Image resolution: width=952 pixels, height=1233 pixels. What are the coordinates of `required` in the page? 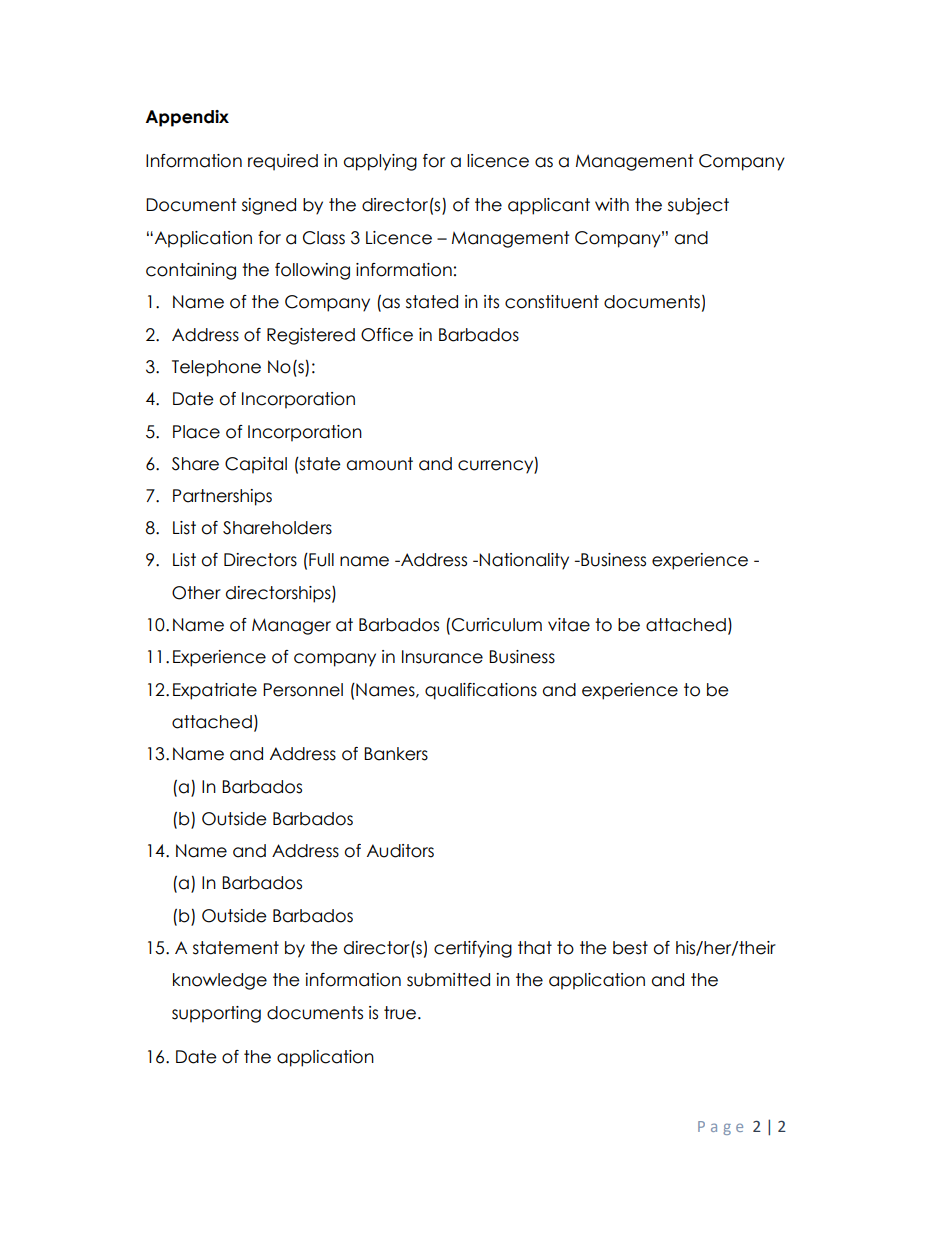 It's located at (283, 162).
